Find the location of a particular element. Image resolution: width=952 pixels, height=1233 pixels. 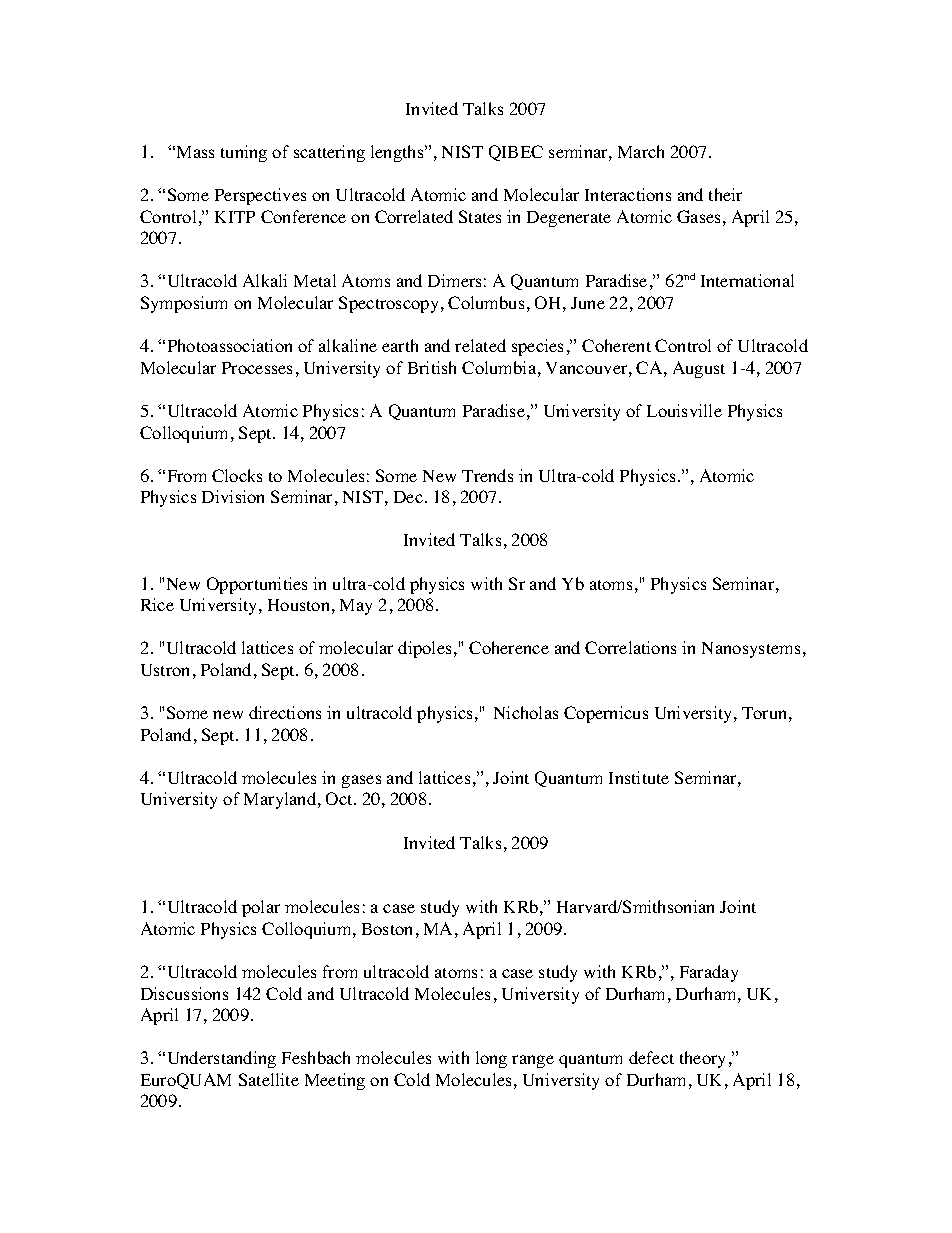

dipoles is located at coordinates (424, 649).
